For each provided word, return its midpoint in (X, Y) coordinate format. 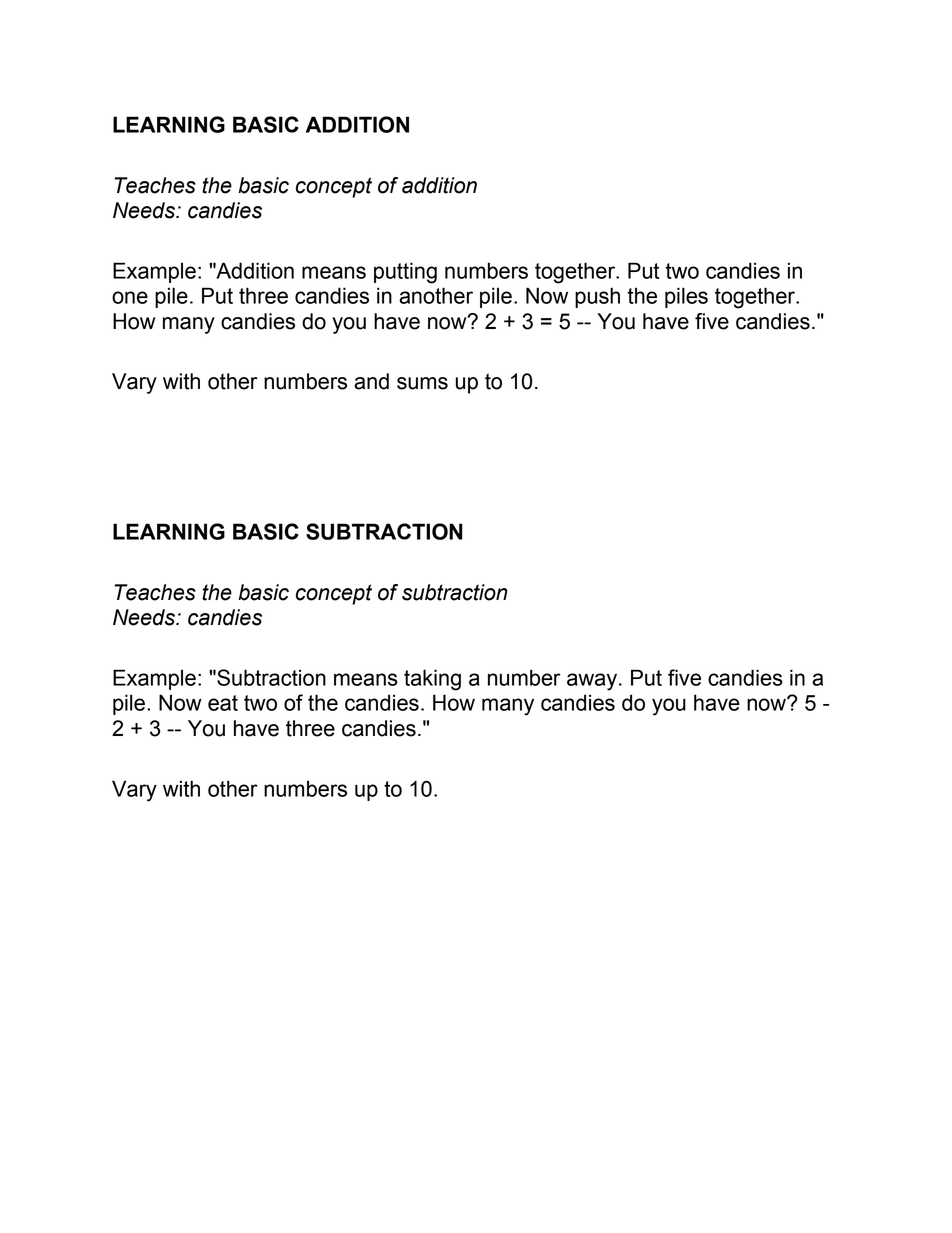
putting (405, 273)
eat (223, 703)
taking (432, 680)
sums (422, 383)
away (593, 682)
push (597, 297)
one (130, 297)
